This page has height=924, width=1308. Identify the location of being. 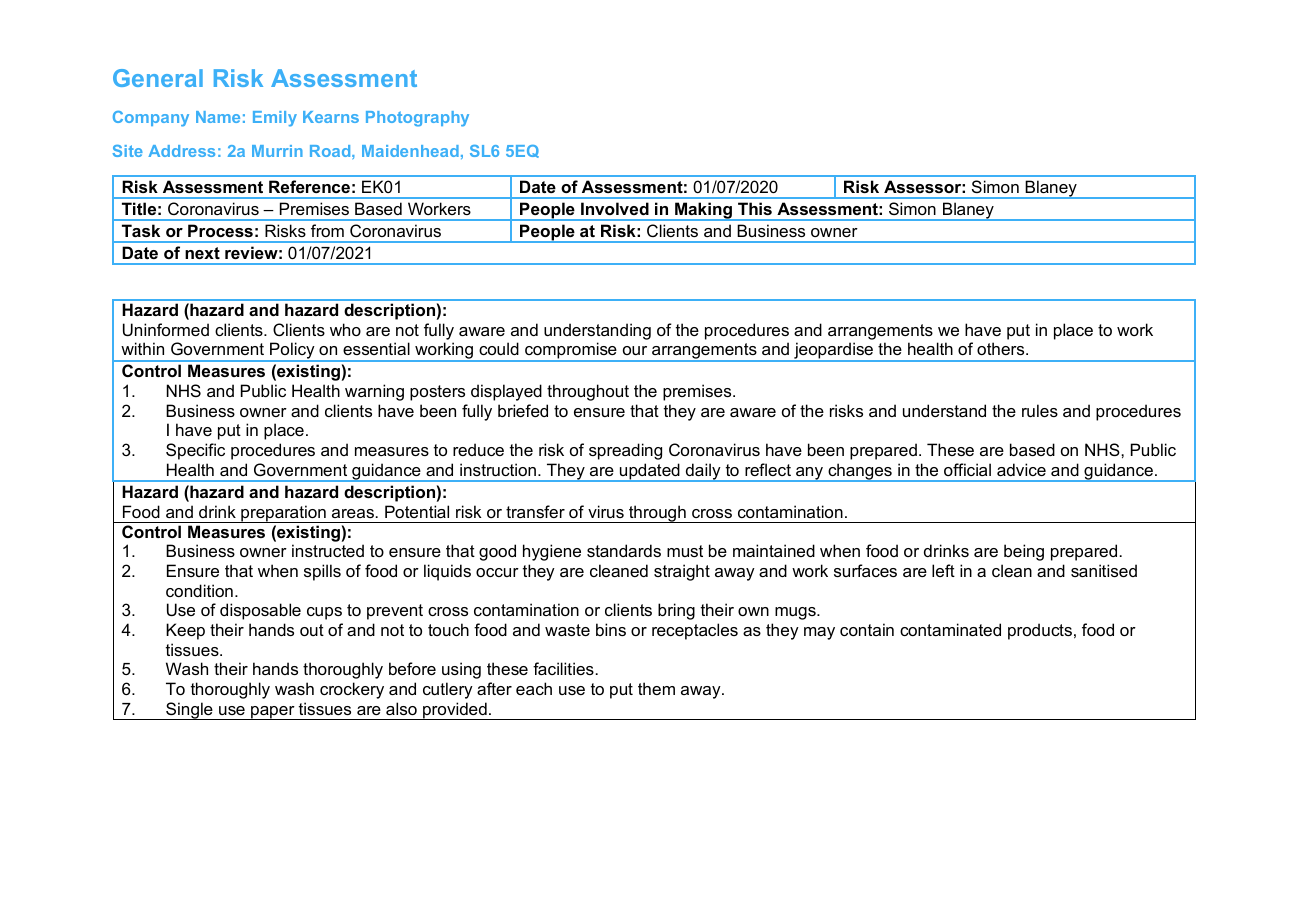
(1024, 552).
